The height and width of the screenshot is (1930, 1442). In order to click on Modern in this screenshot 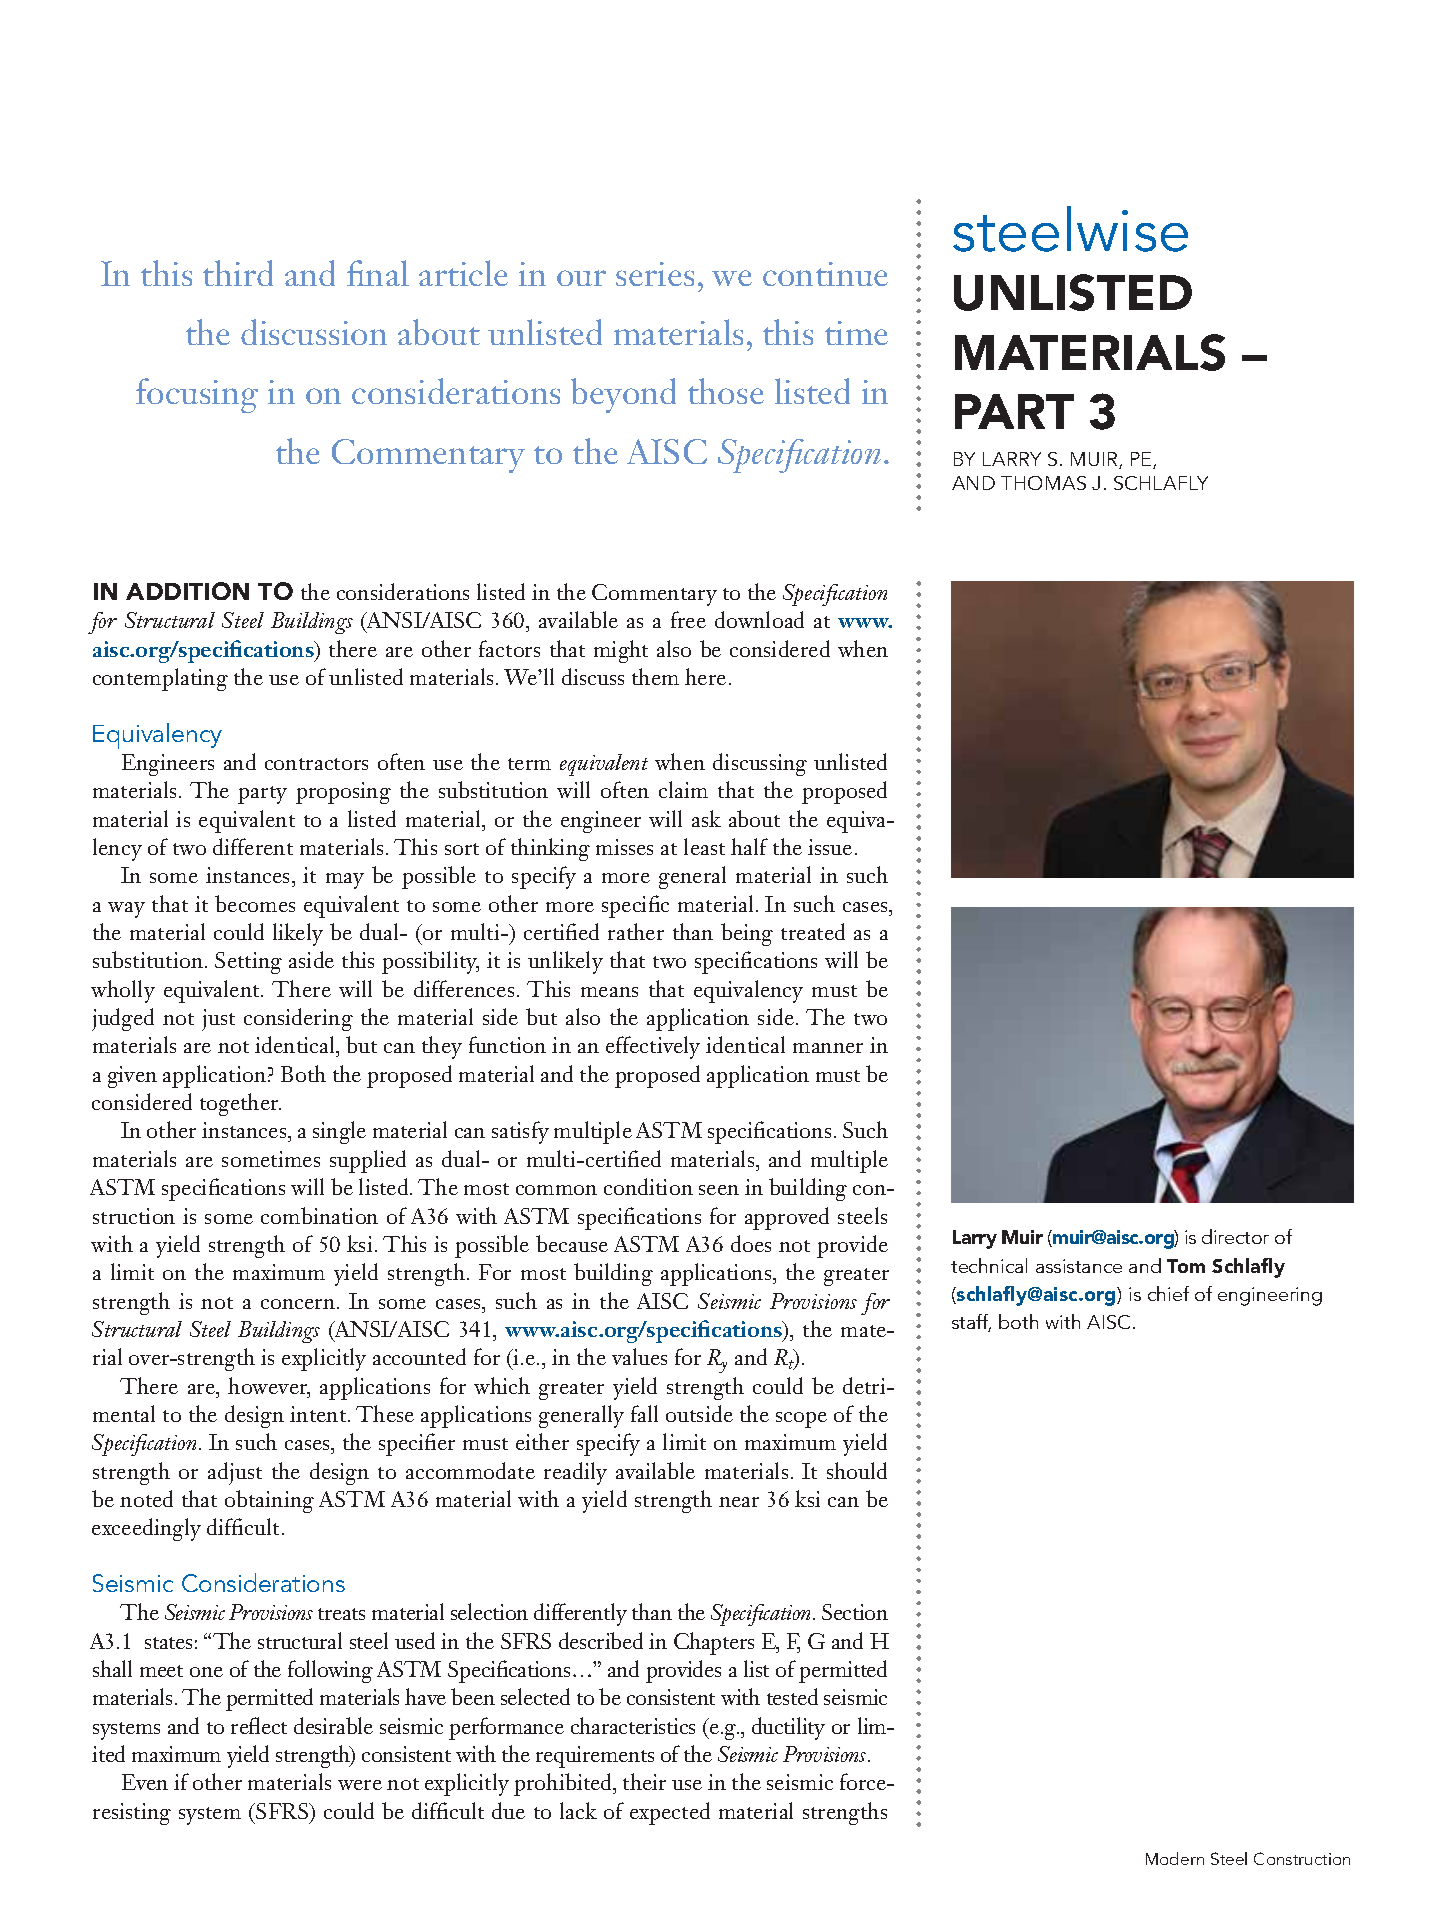, I will do `click(1175, 1858)`.
